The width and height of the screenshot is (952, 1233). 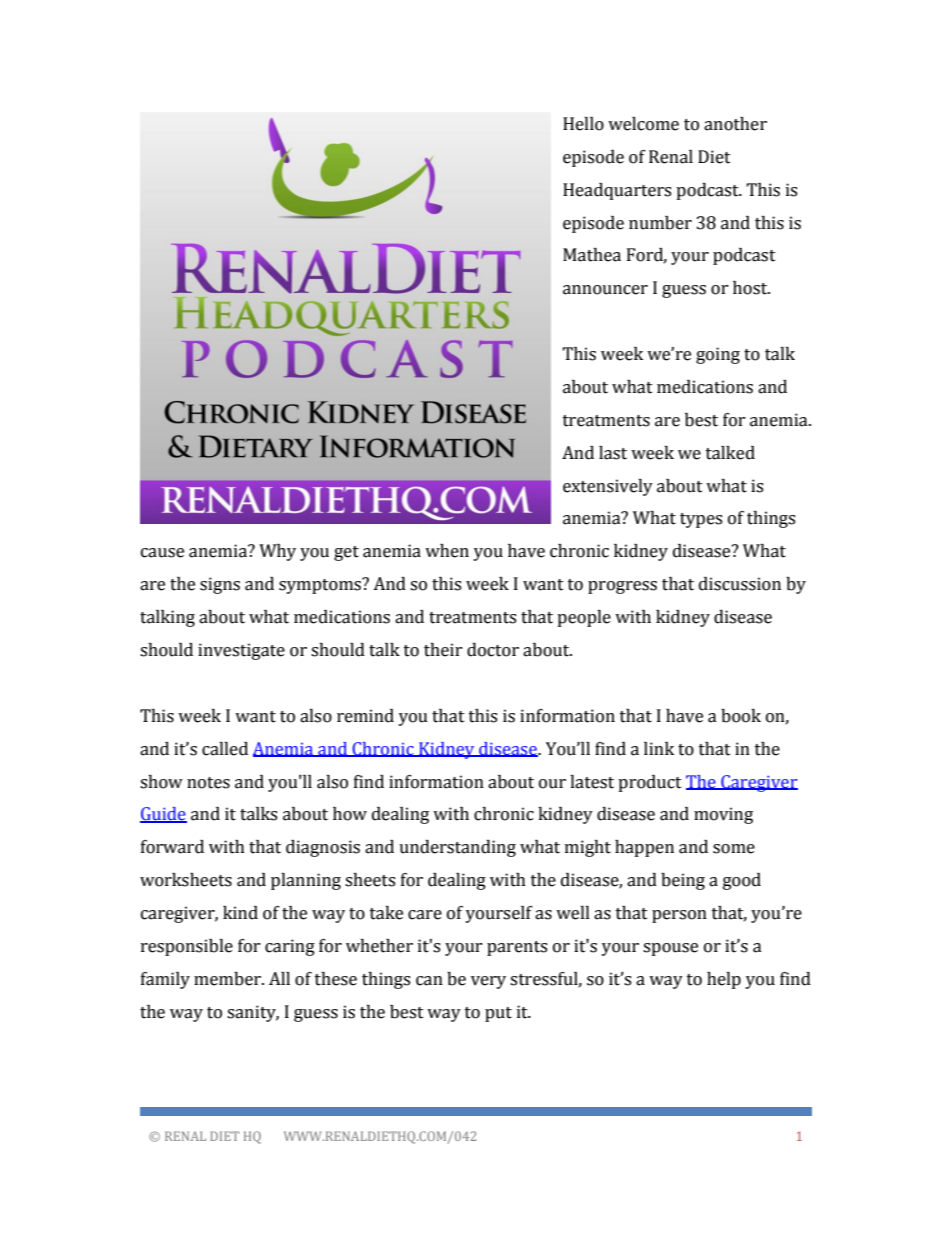 I want to click on responsible, so click(x=187, y=947).
